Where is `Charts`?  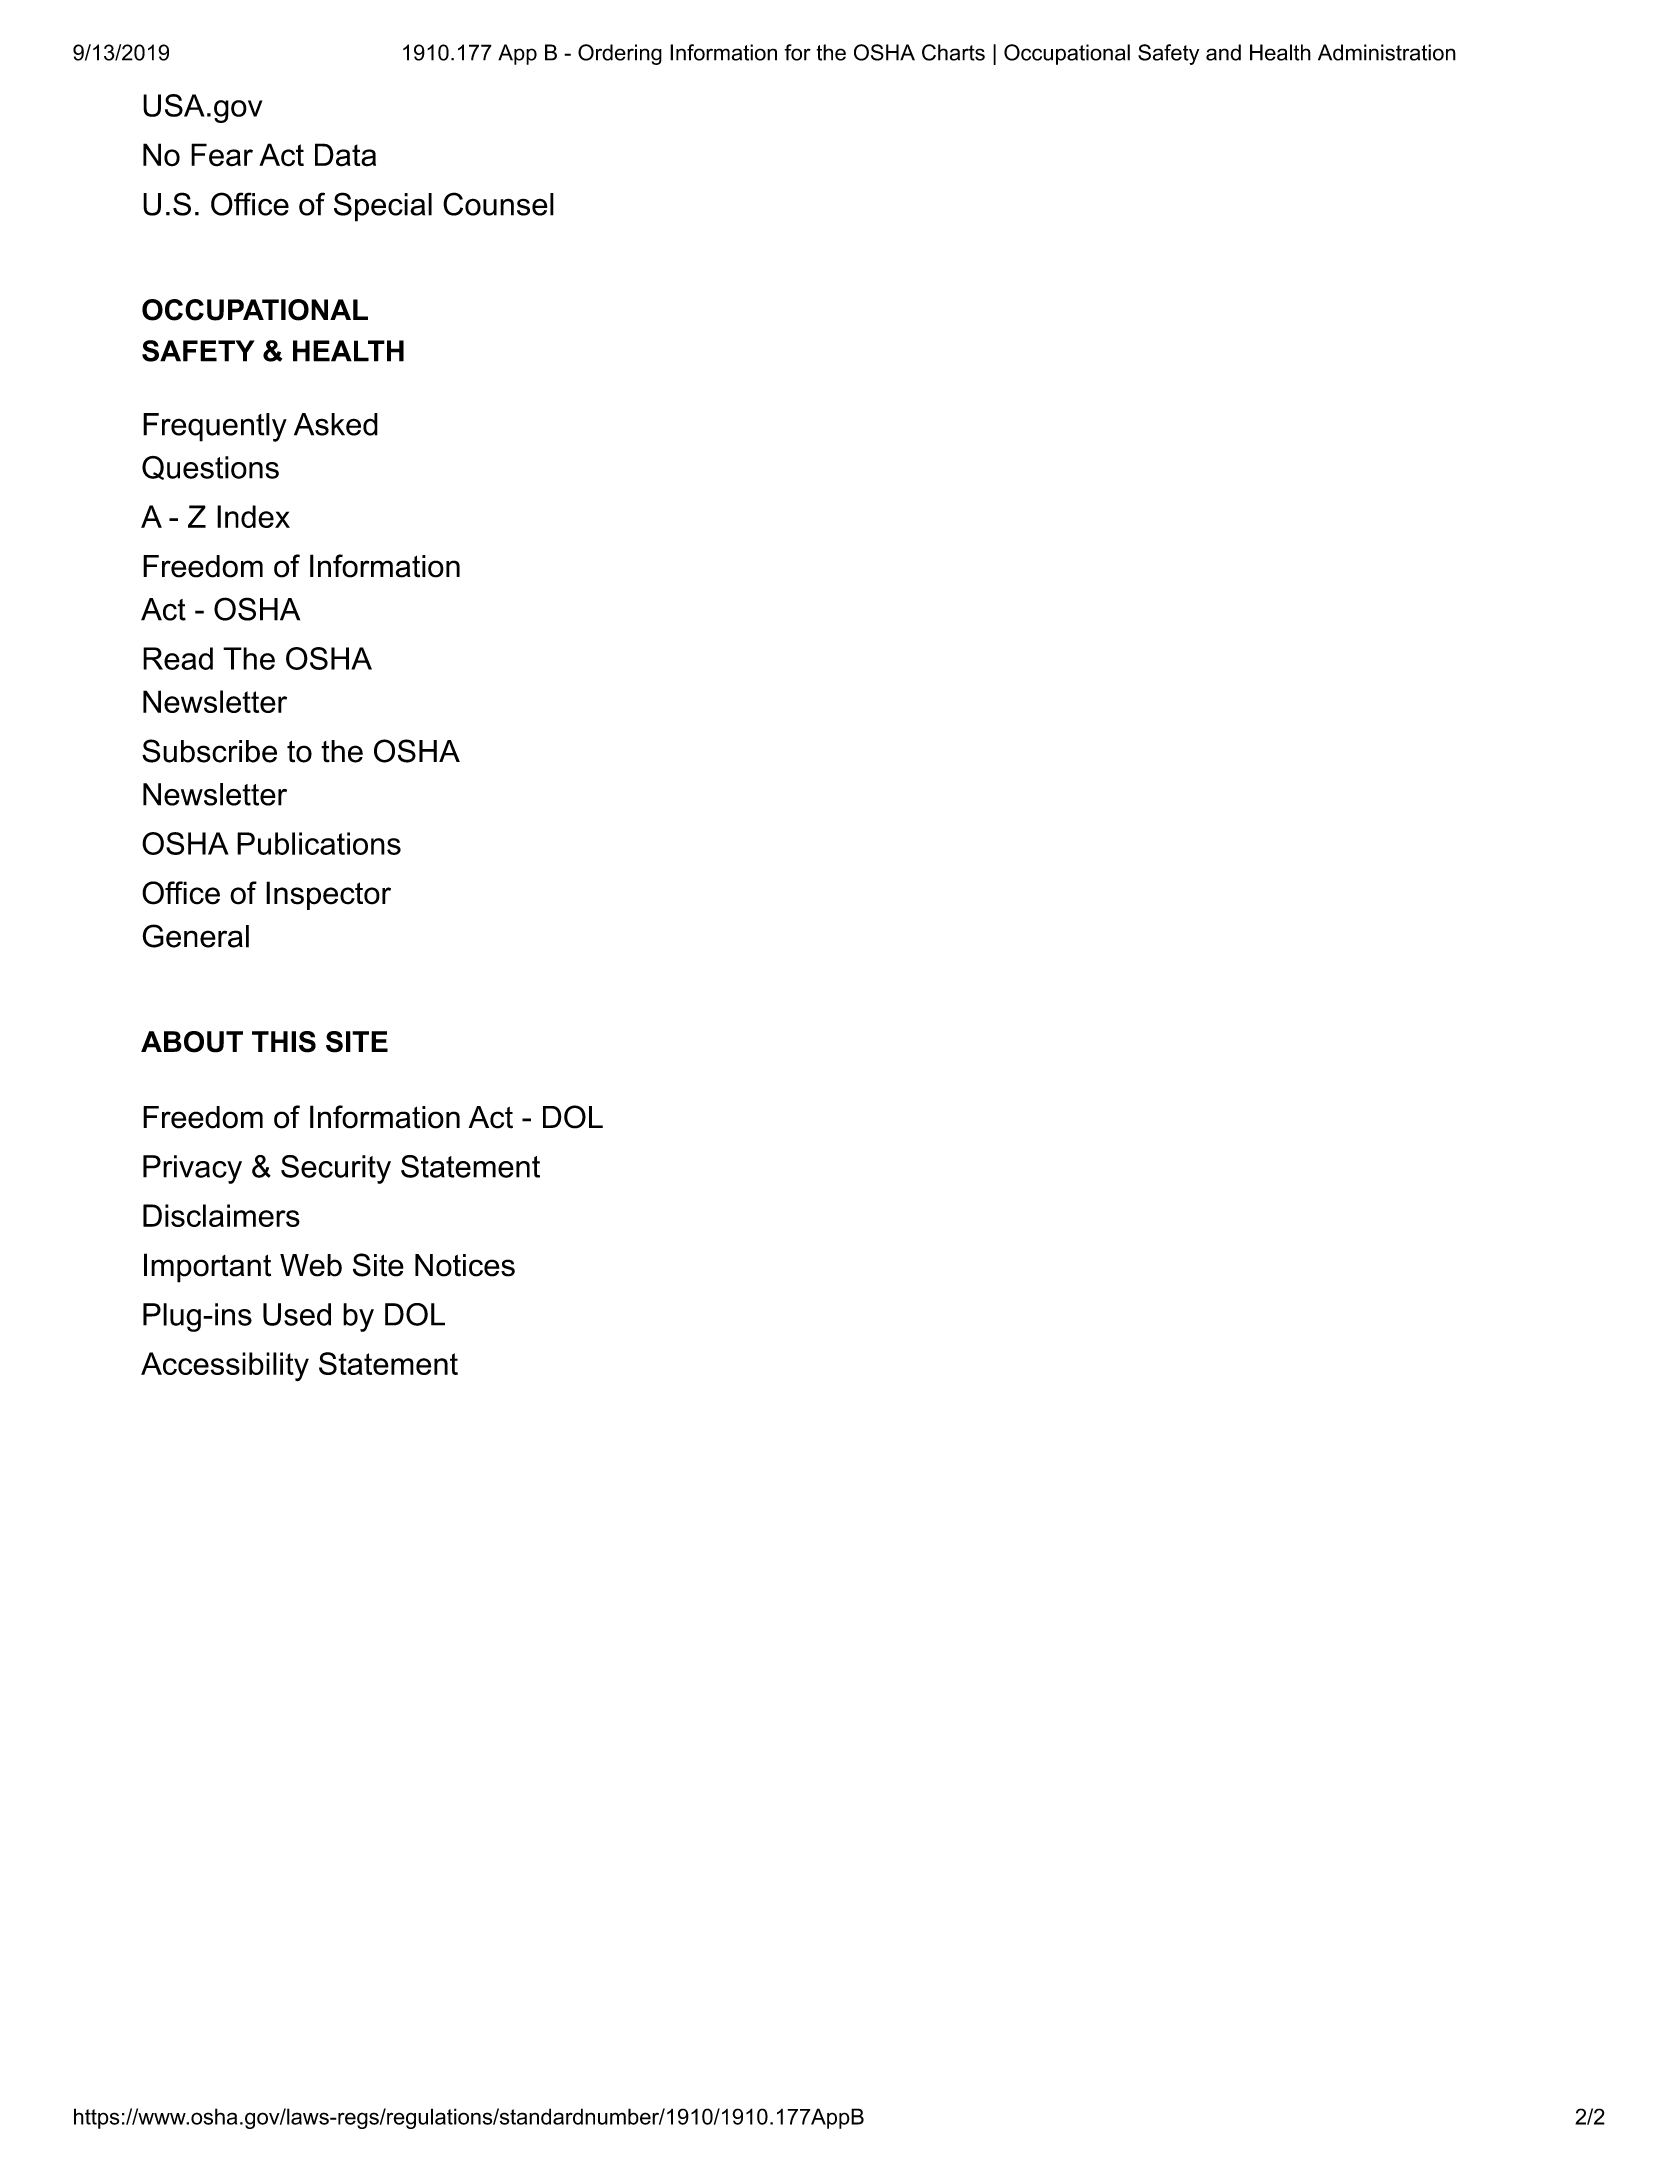 Charts is located at coordinates (953, 52).
